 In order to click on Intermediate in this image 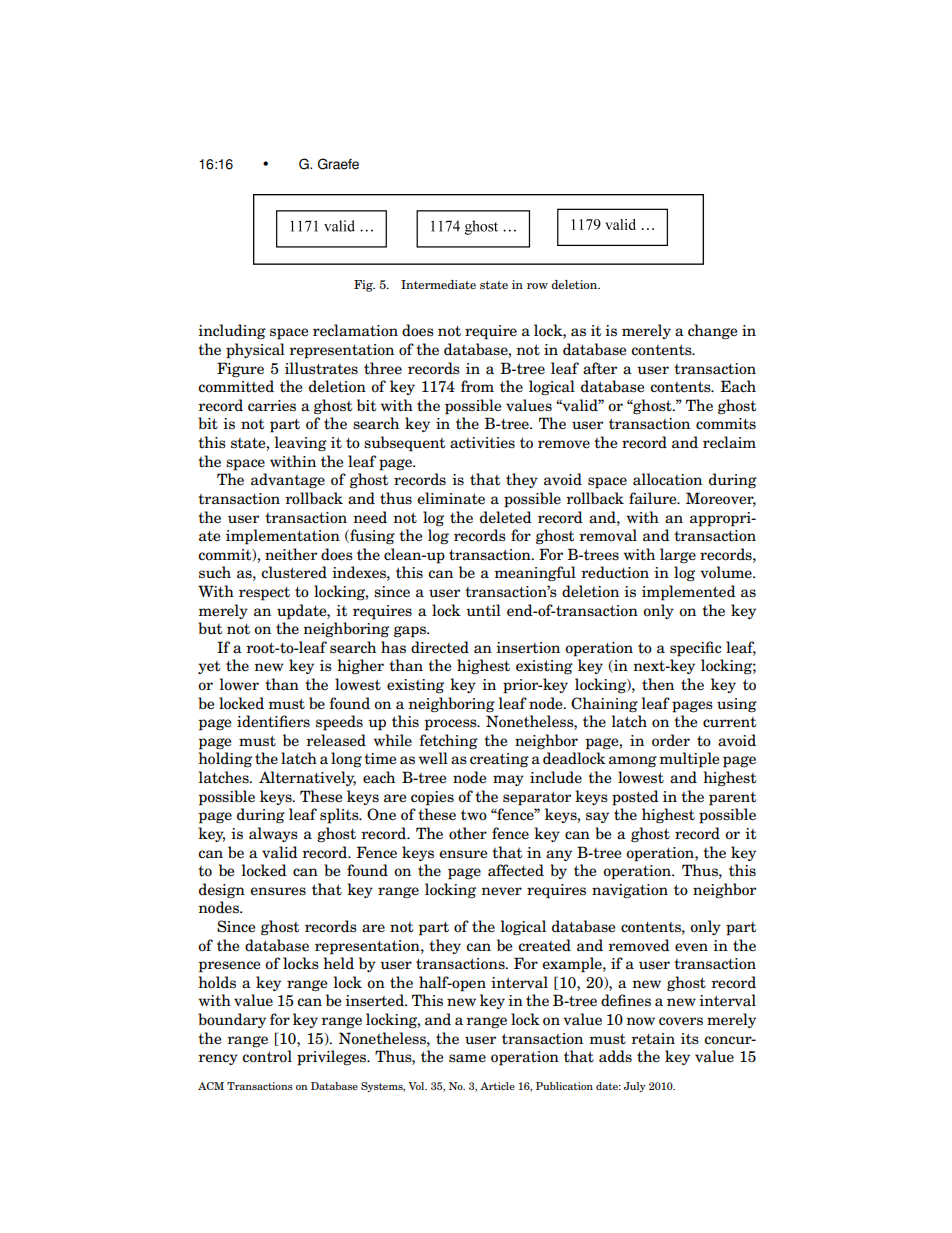, I will do `click(438, 284)`.
